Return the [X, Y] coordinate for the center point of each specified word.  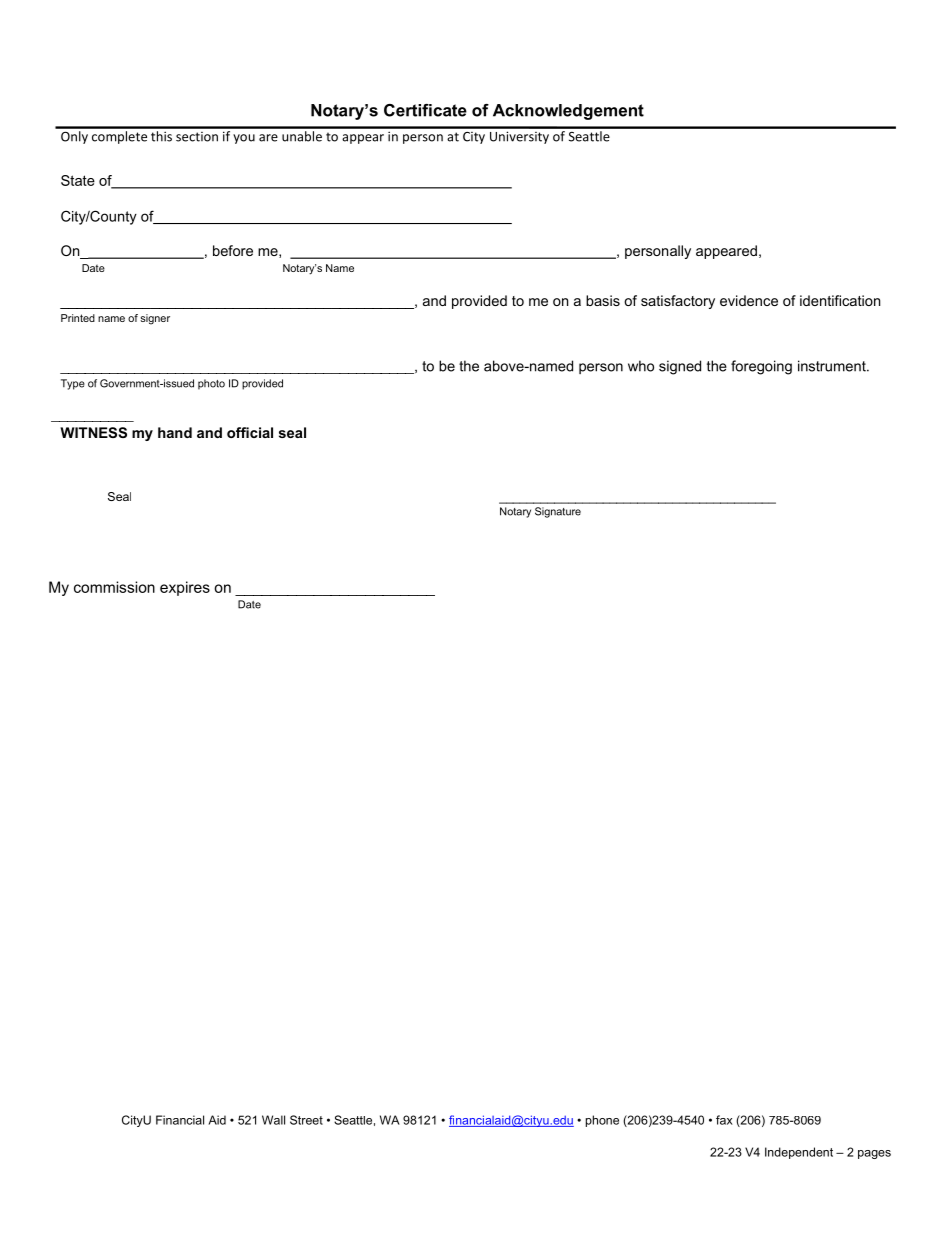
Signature [558, 512]
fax [724, 1120]
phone [602, 1121]
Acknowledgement [568, 112]
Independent [799, 1153]
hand [175, 432]
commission [114, 587]
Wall [273, 1120]
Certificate [425, 110]
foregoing [761, 367]
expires [185, 588]
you [244, 139]
